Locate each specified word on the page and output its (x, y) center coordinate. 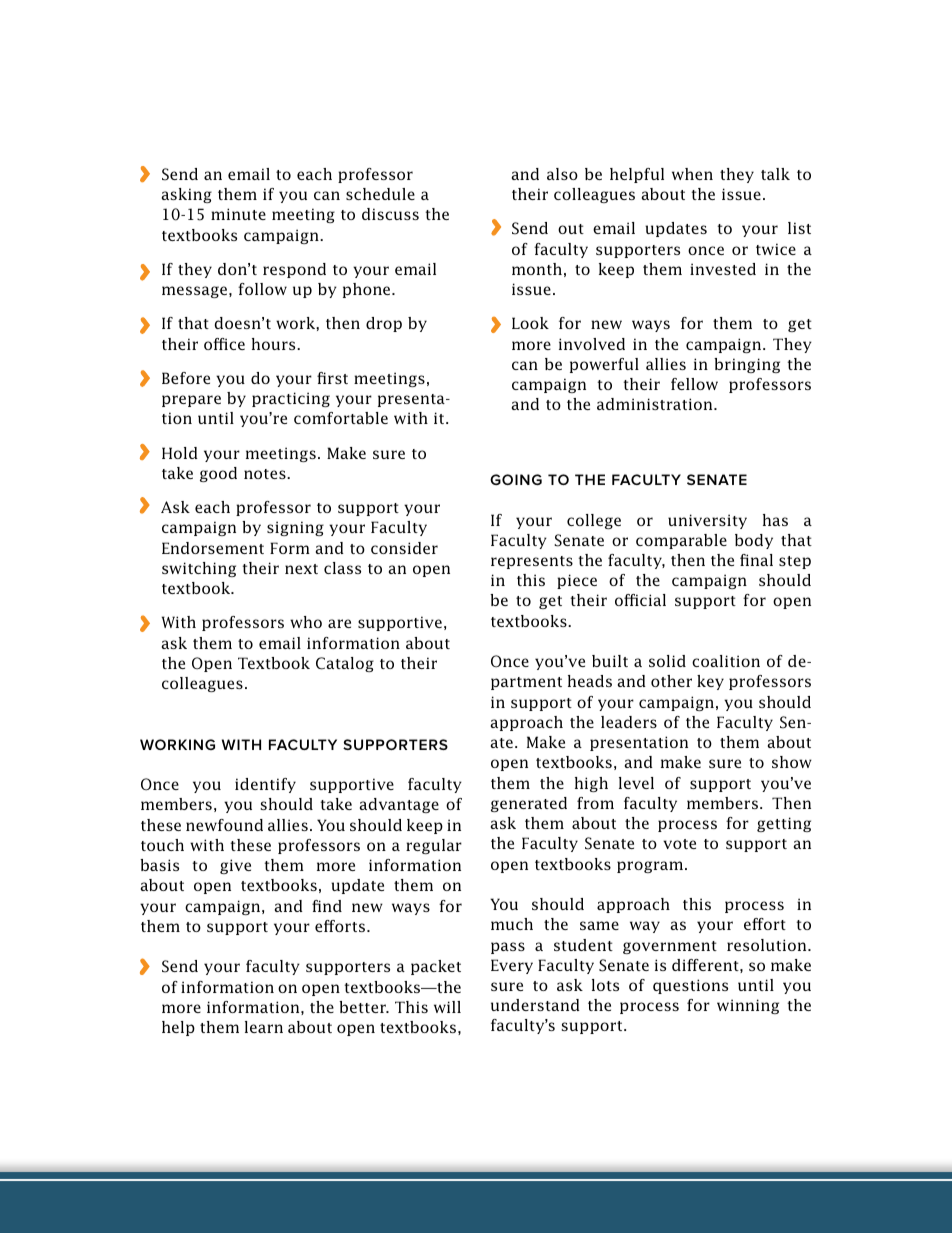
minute (238, 214)
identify (265, 785)
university (707, 521)
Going (516, 479)
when (692, 174)
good (218, 474)
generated (529, 804)
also (562, 174)
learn (264, 1027)
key (710, 682)
